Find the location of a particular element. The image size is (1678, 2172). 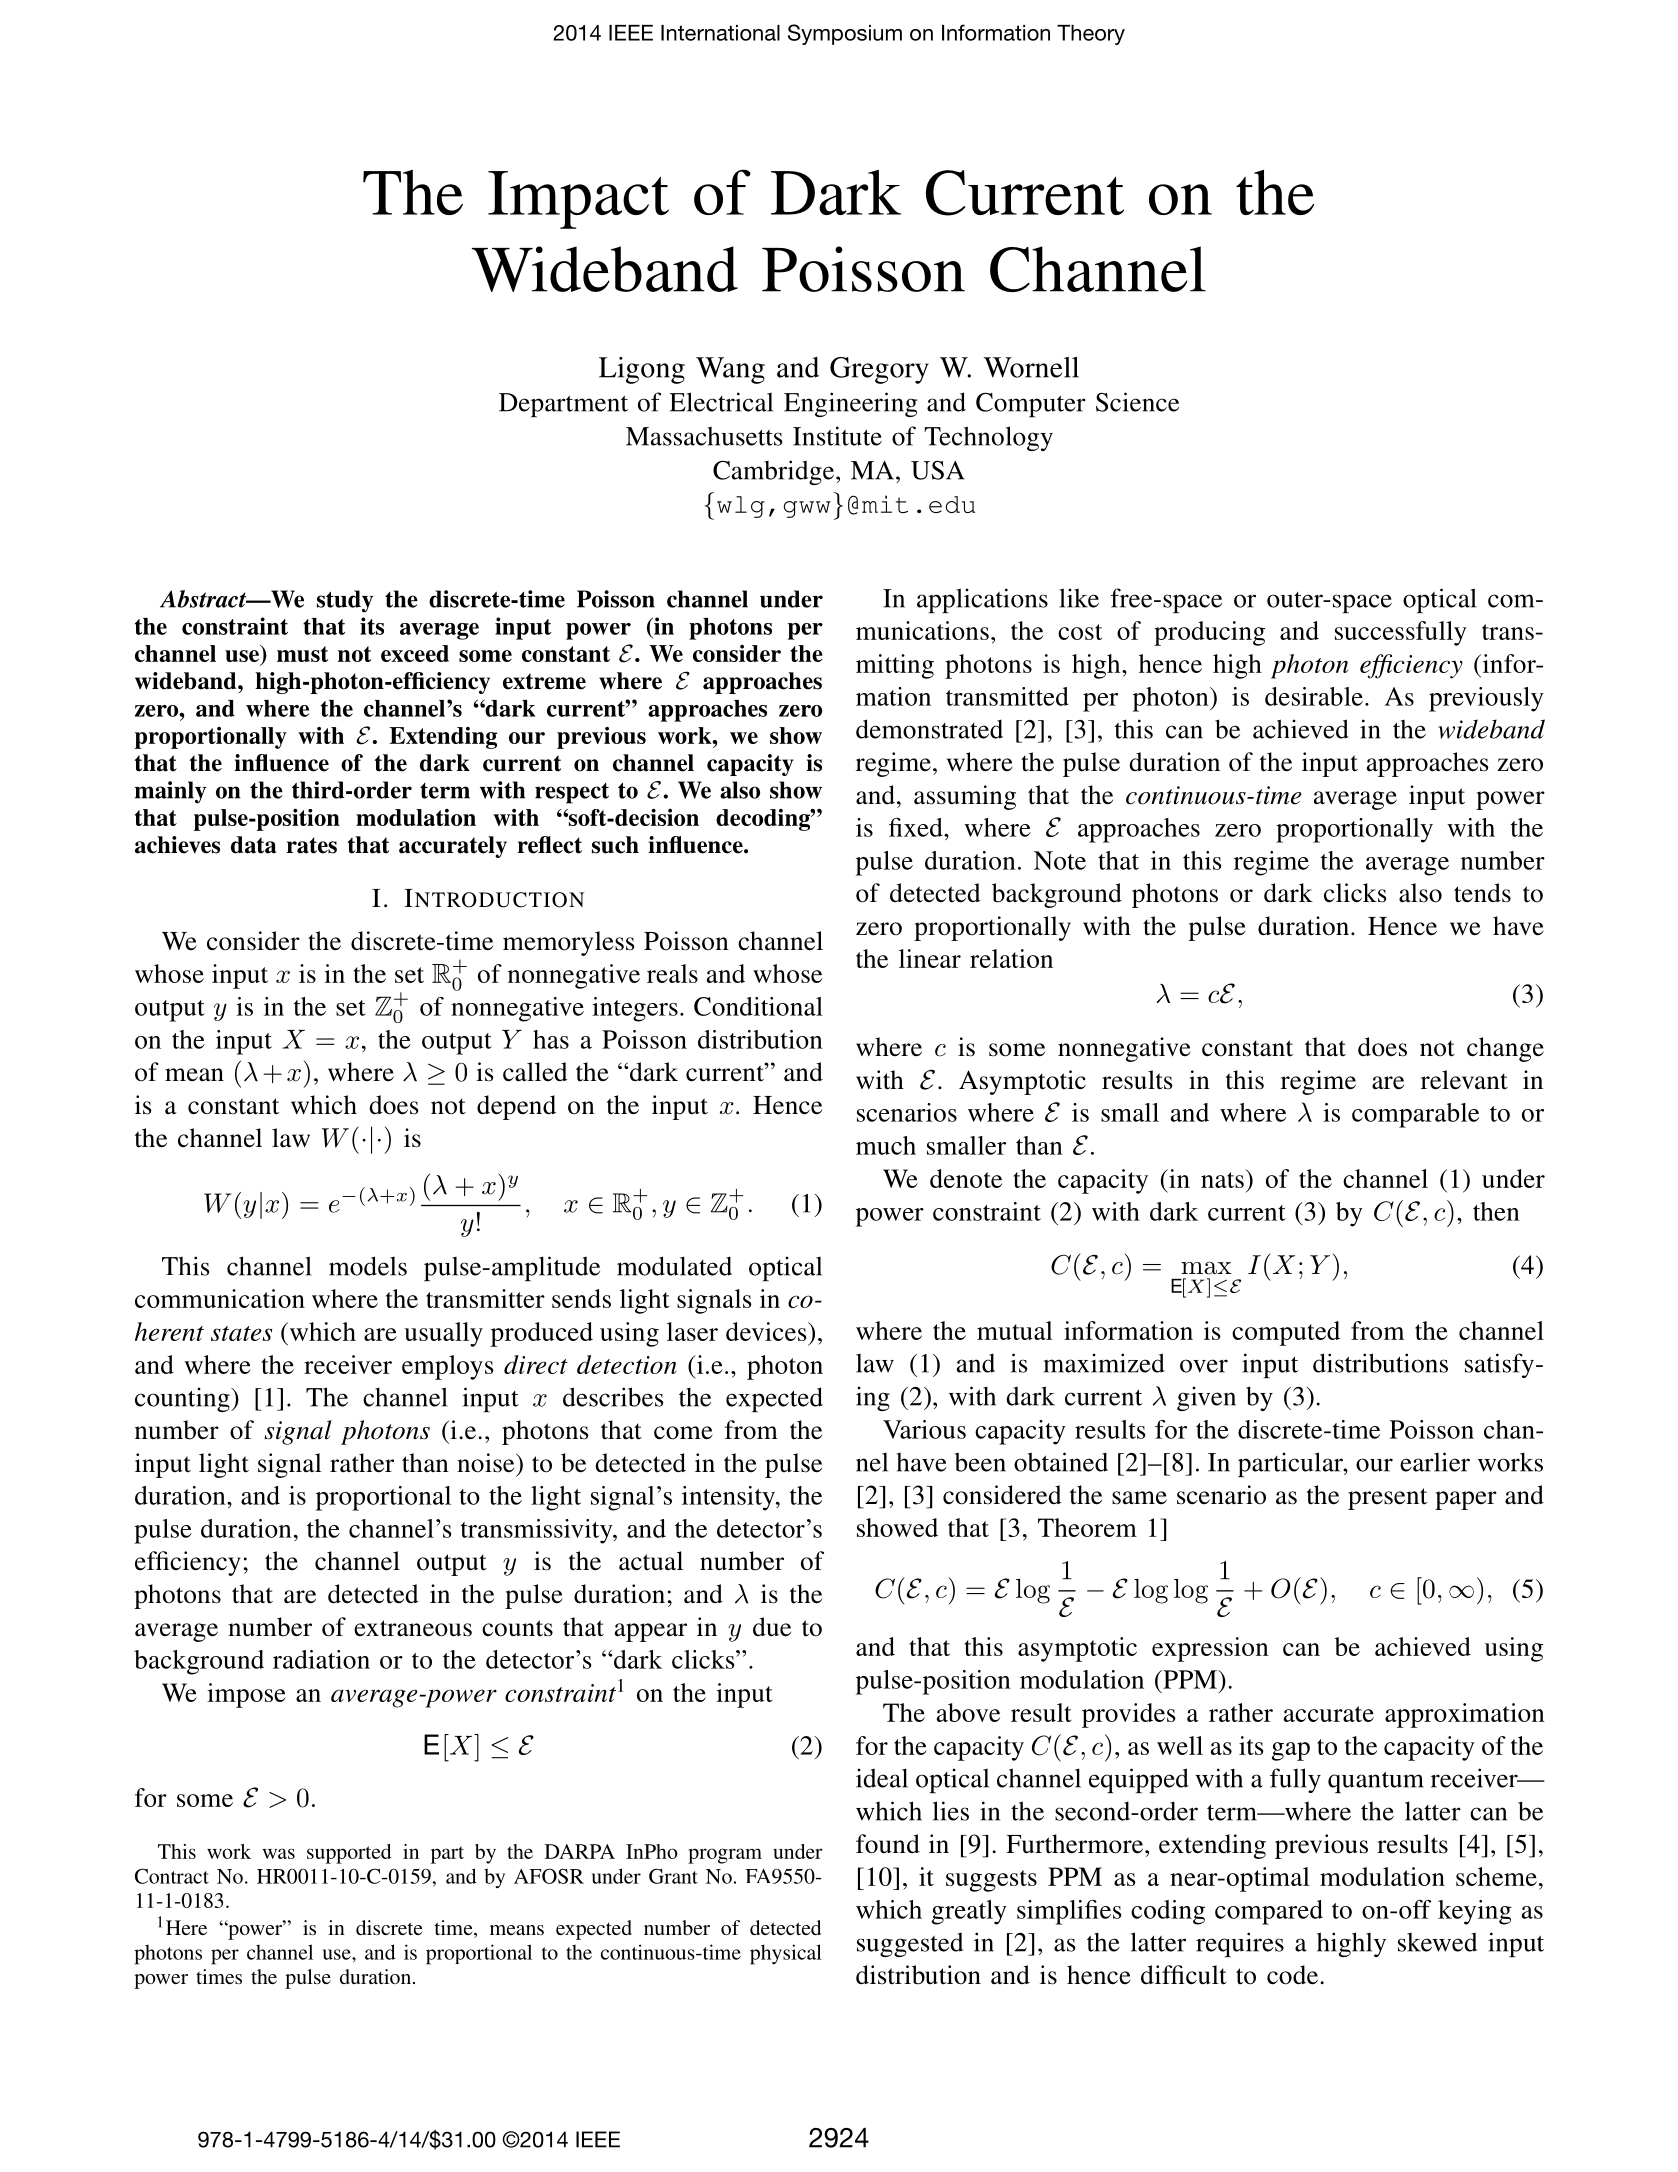

physical is located at coordinates (786, 1954).
